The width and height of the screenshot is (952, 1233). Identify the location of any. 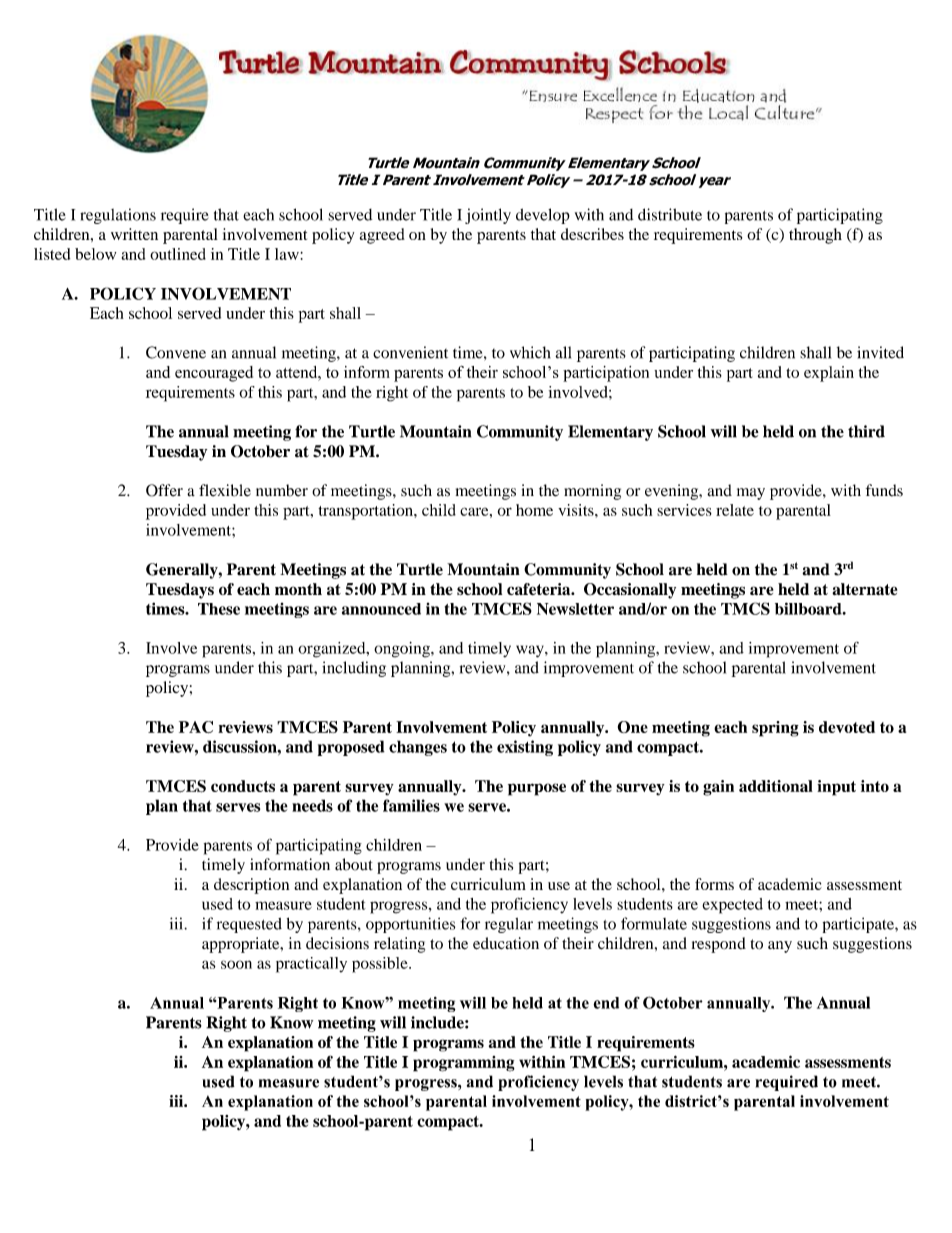
(780, 947).
